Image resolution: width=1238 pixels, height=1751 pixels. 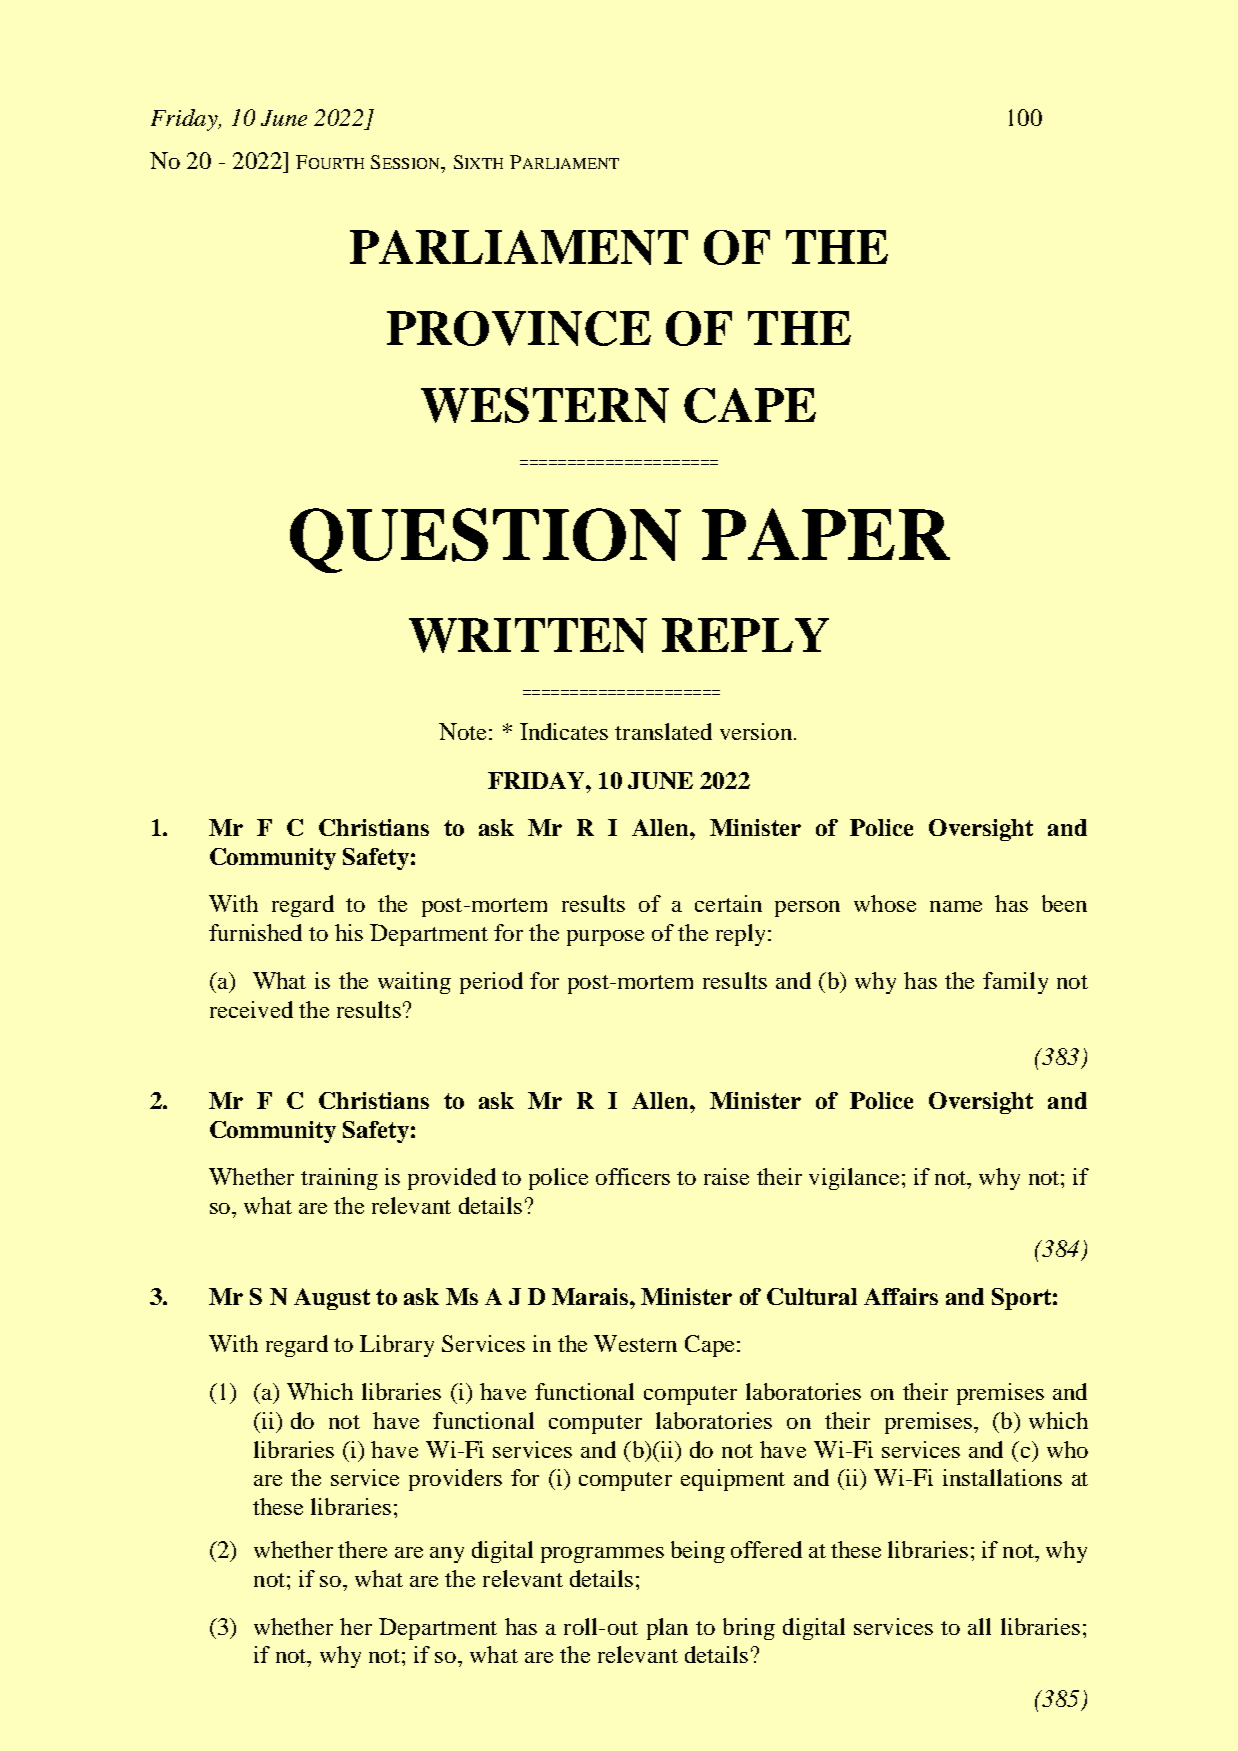 I want to click on officers, so click(x=633, y=1176).
